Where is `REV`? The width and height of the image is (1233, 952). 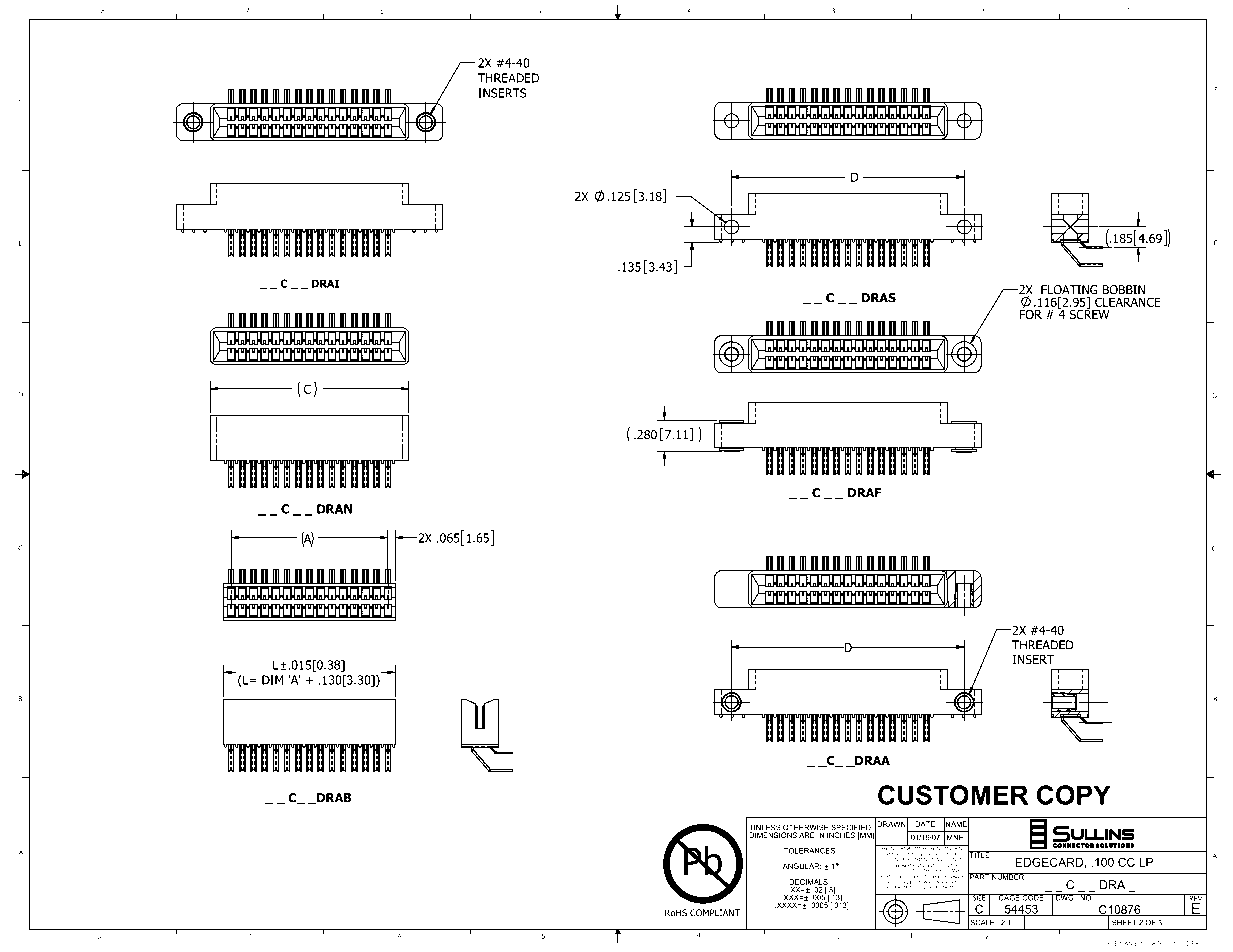 REV is located at coordinates (1196, 899).
